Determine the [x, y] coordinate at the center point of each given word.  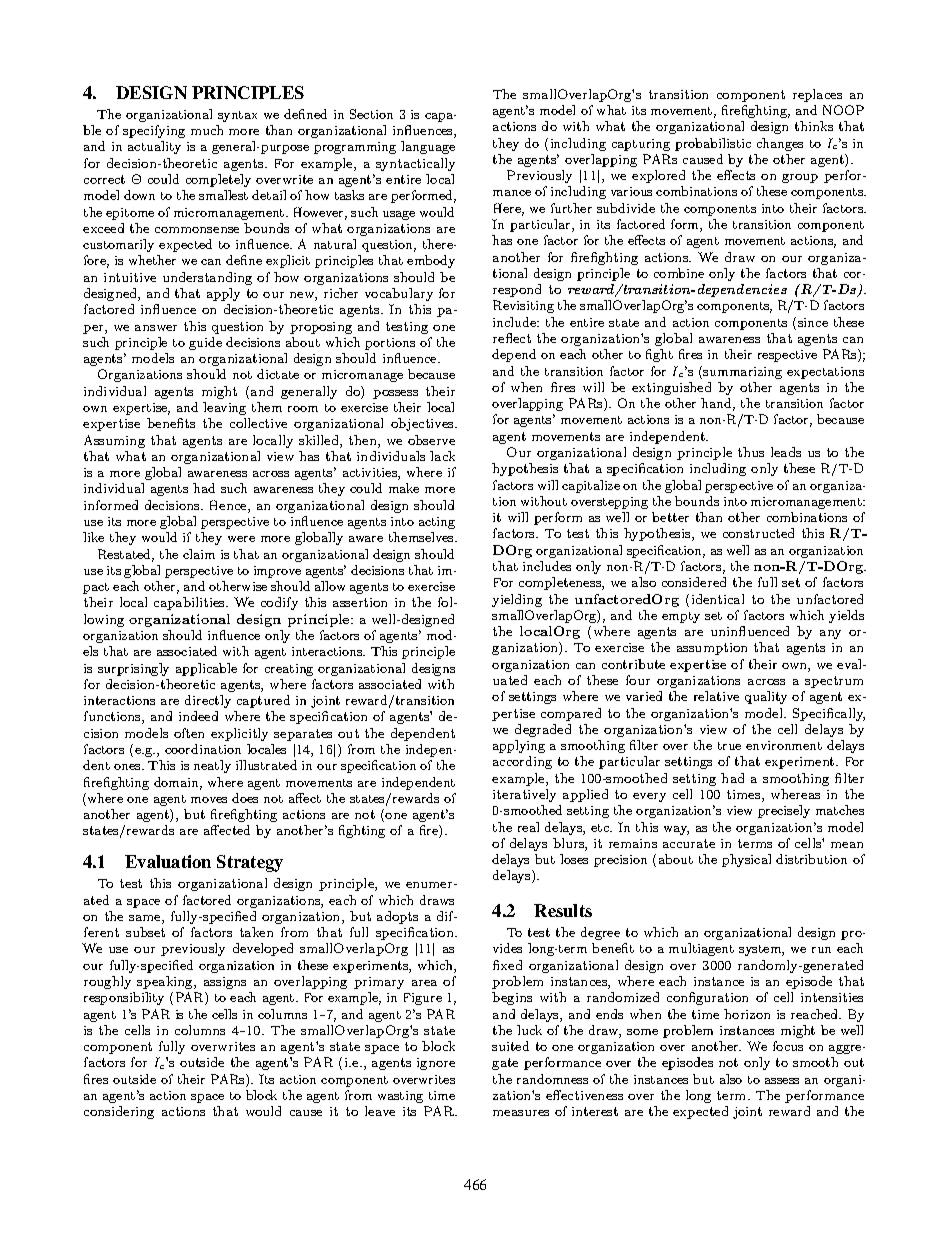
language [428, 147]
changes [780, 144]
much [207, 130]
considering [119, 1112]
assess [782, 1081]
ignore [436, 1064]
